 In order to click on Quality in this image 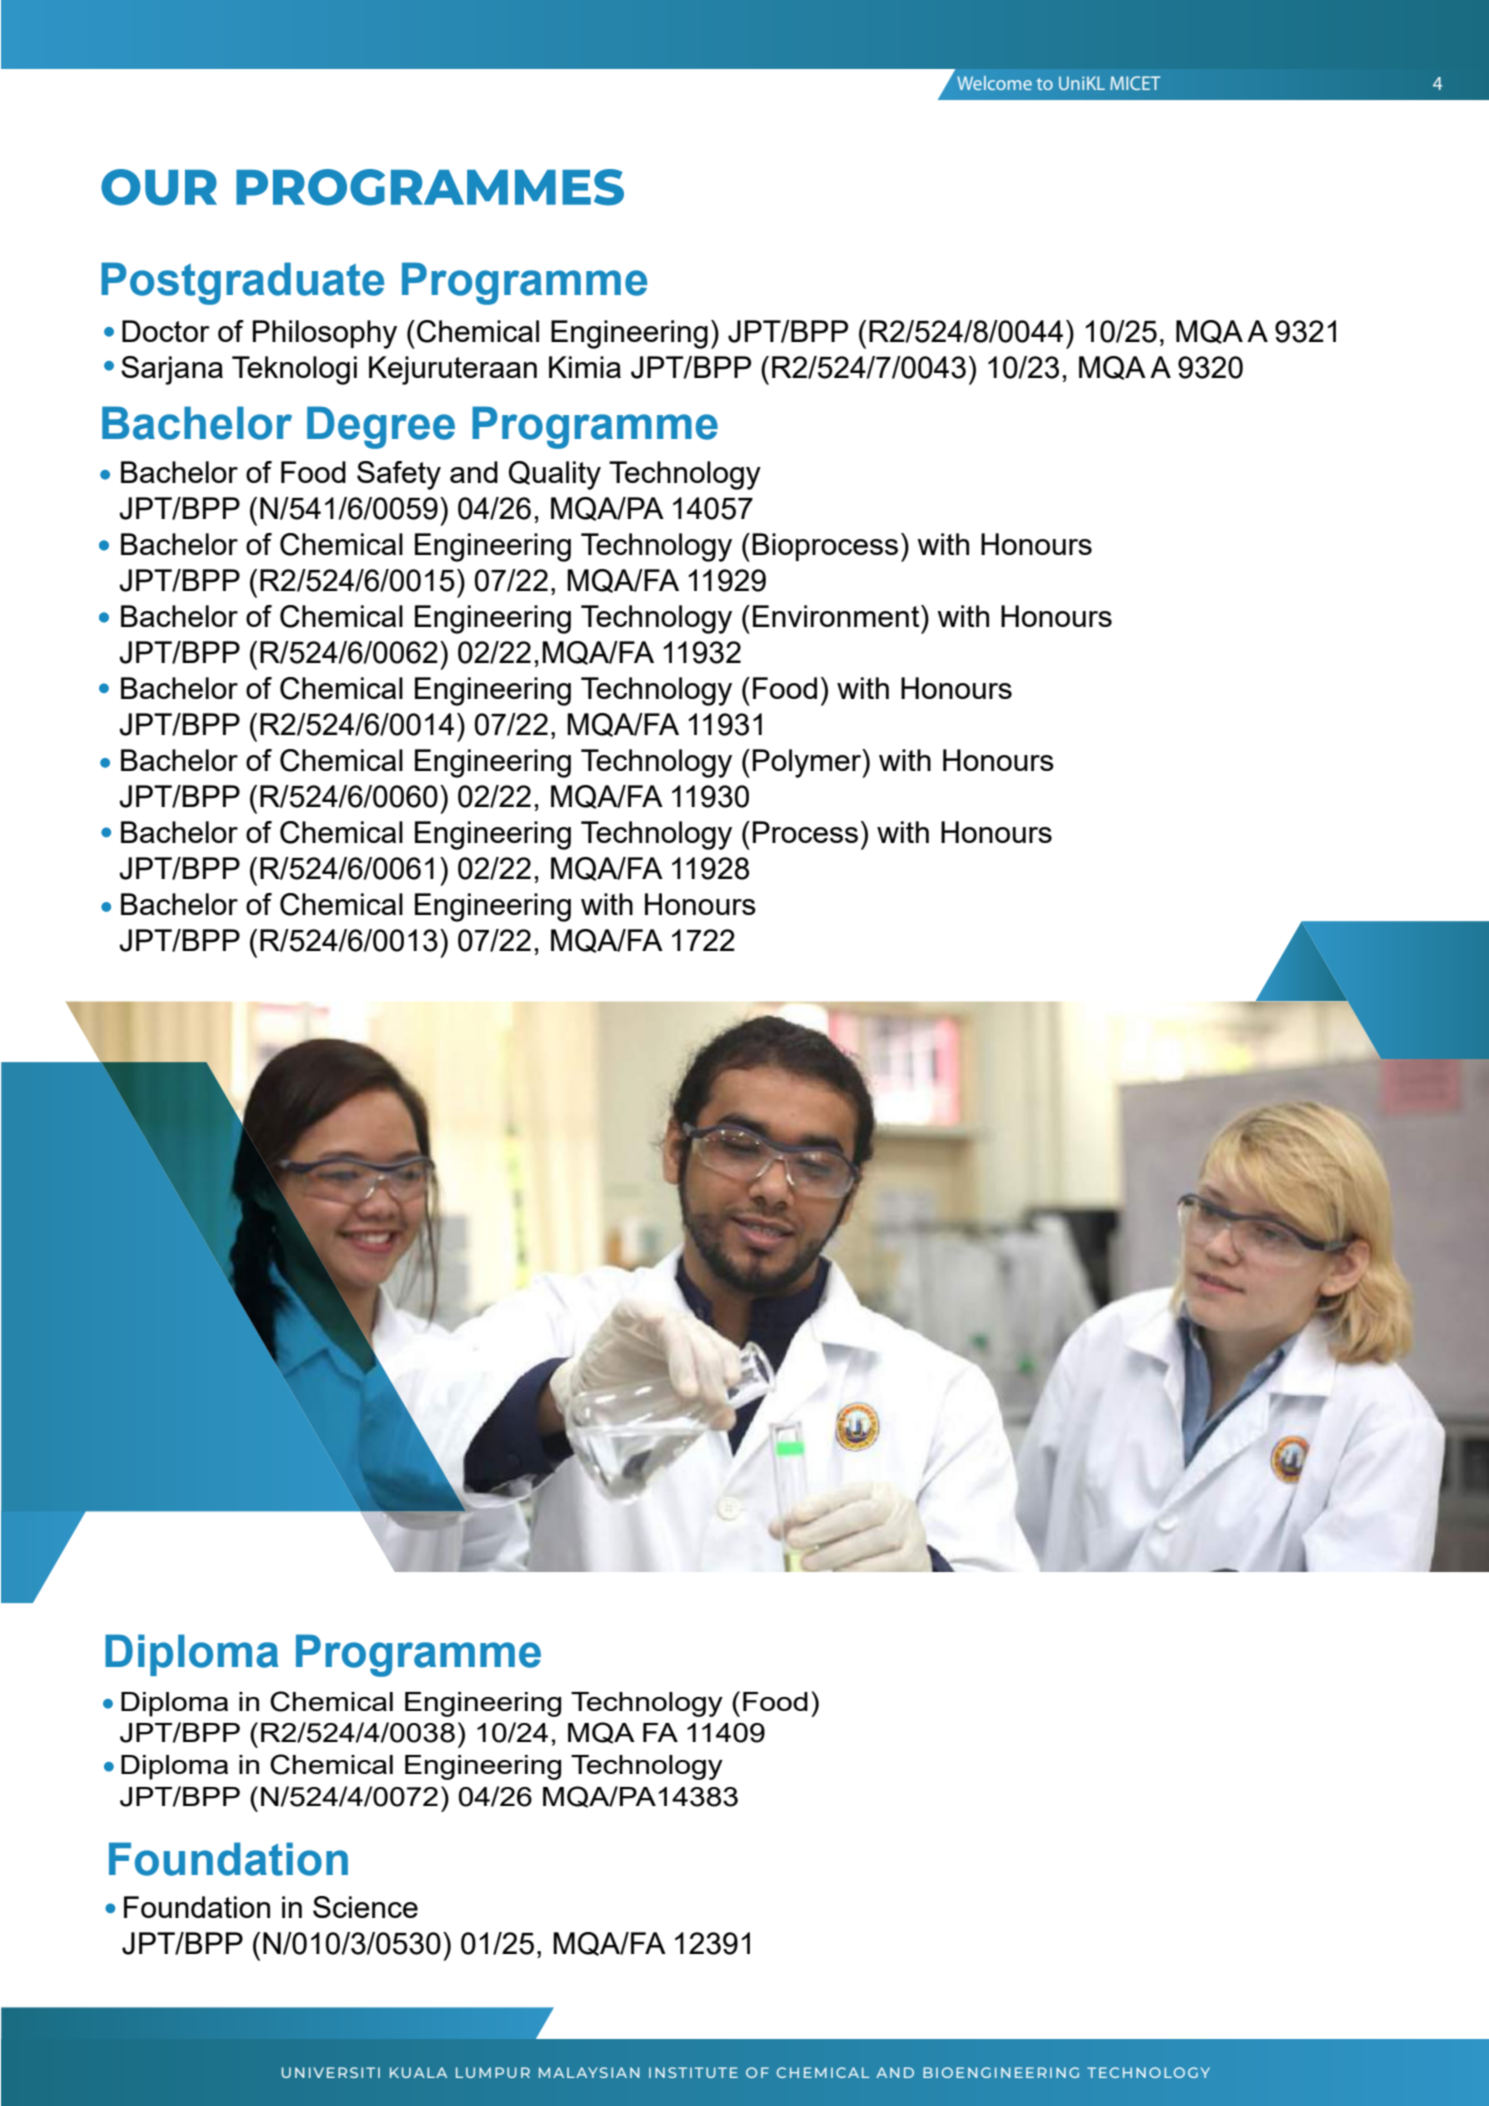, I will do `click(555, 475)`.
